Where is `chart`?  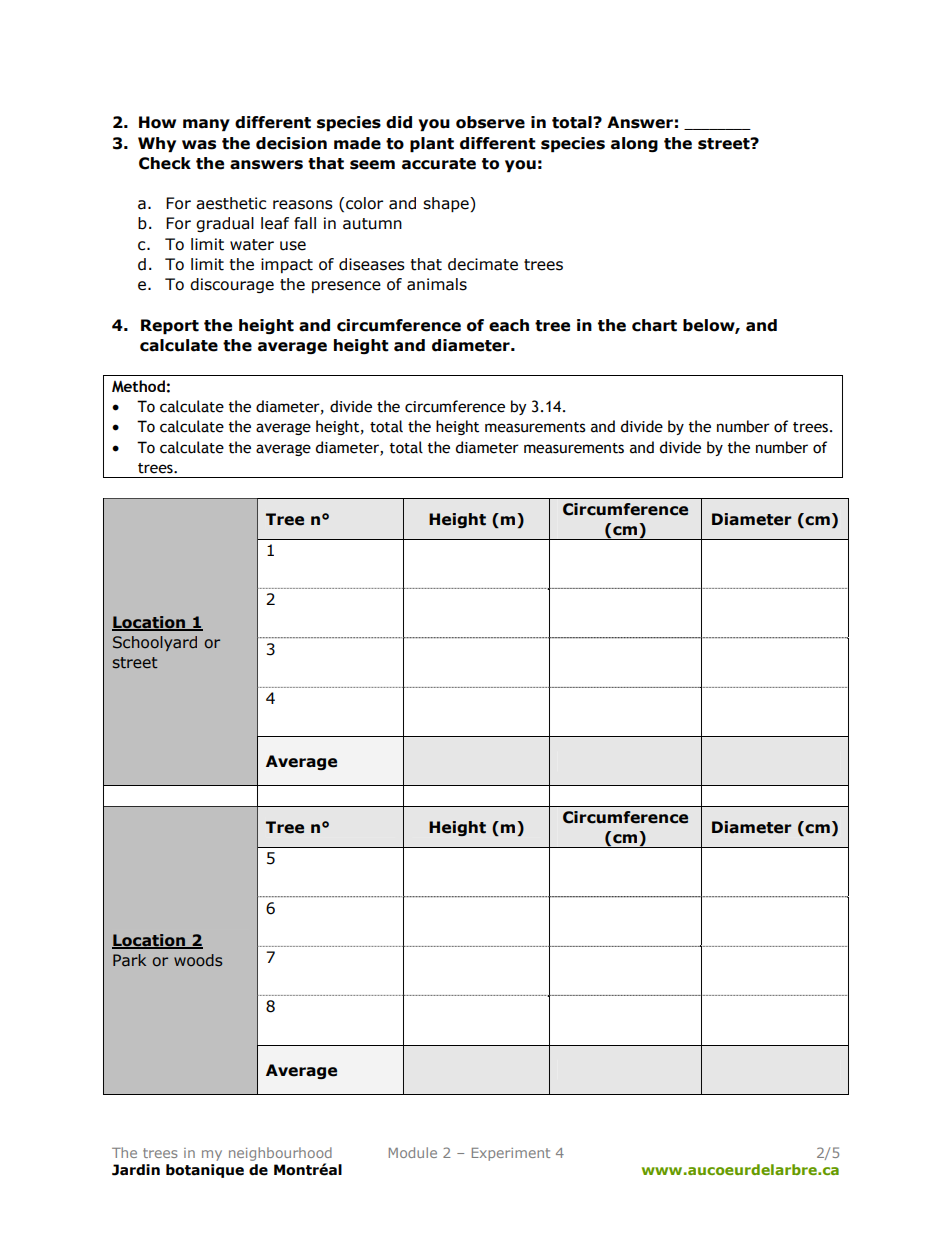 chart is located at coordinates (654, 325).
